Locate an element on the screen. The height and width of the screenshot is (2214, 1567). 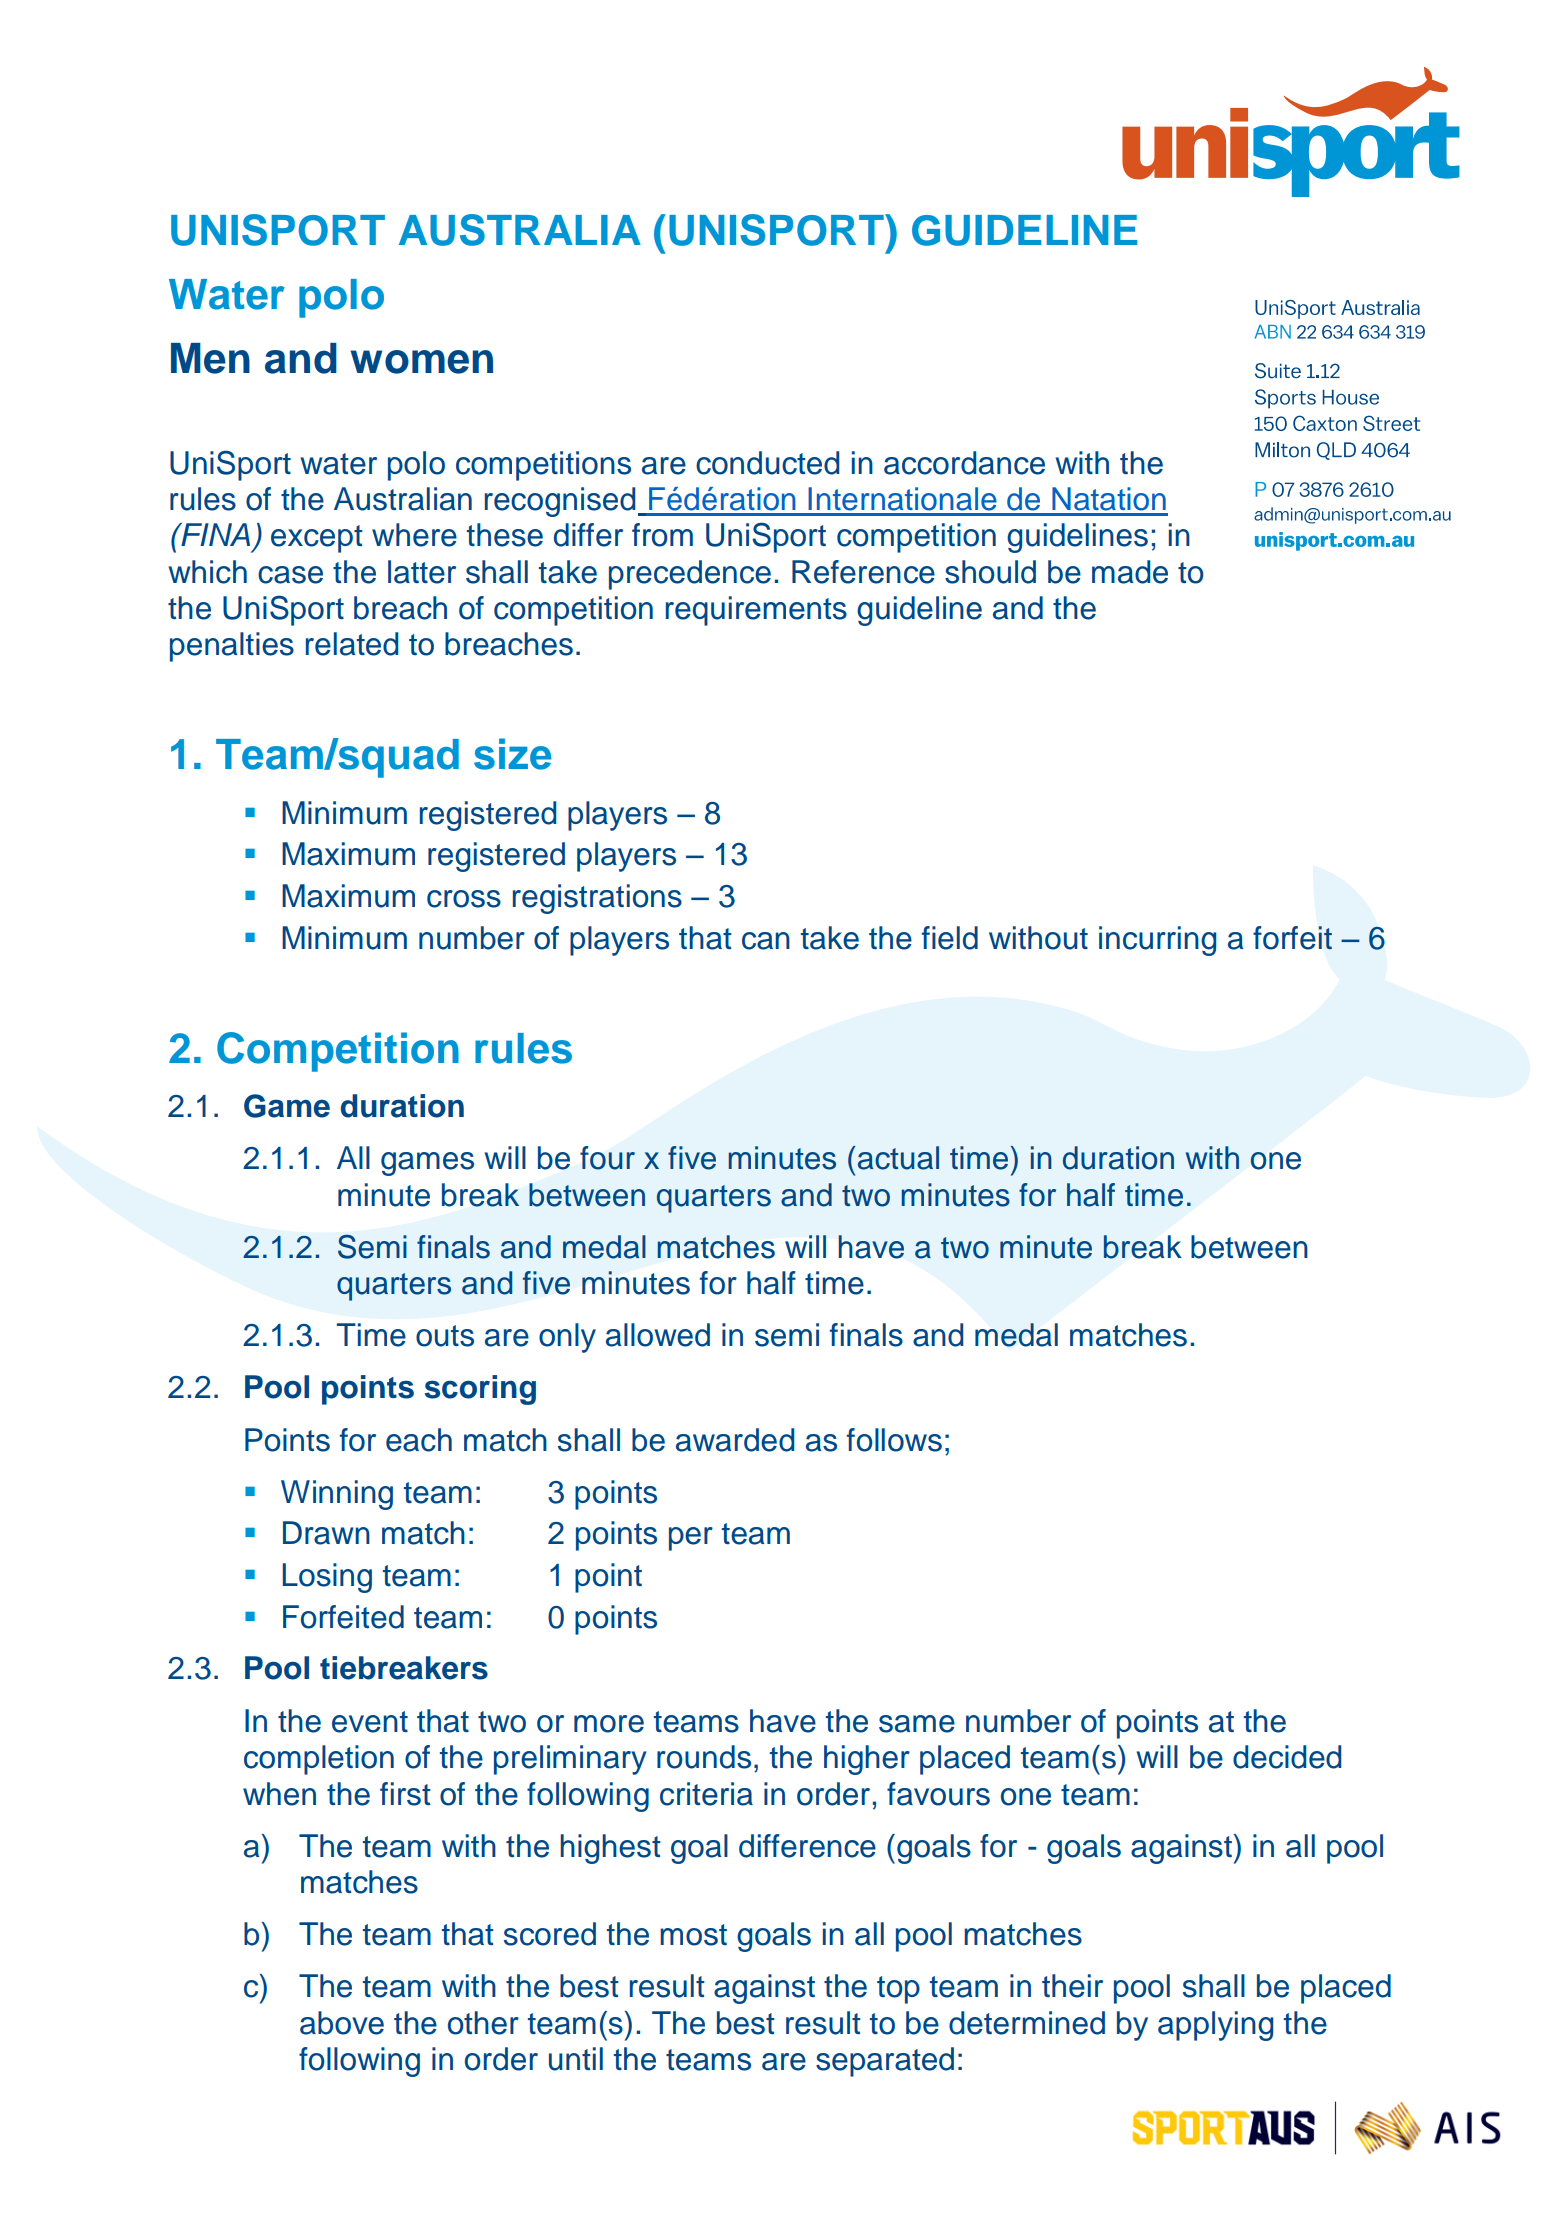
four is located at coordinates (607, 1158).
